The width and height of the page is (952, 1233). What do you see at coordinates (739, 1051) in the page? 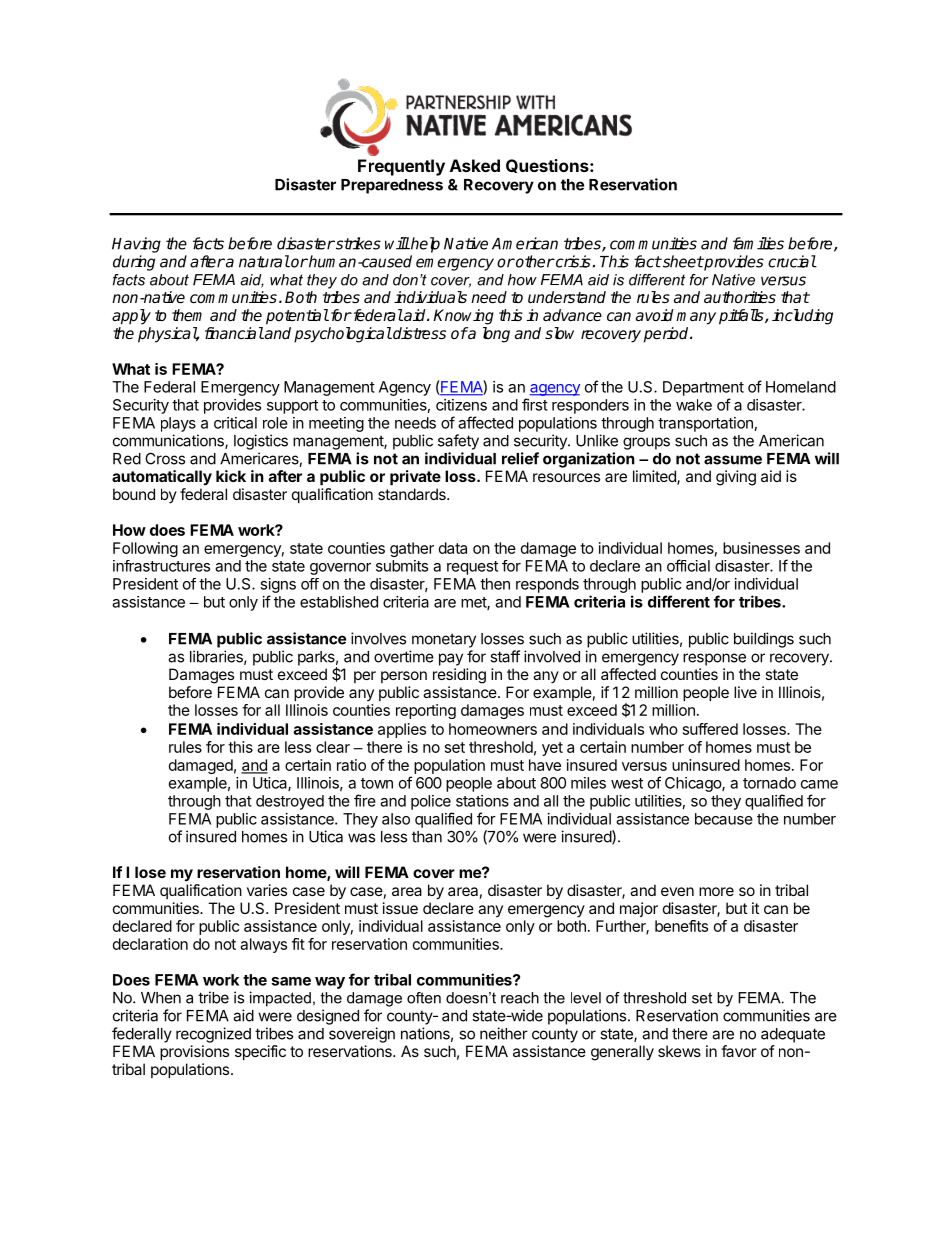
I see `favor` at bounding box center [739, 1051].
